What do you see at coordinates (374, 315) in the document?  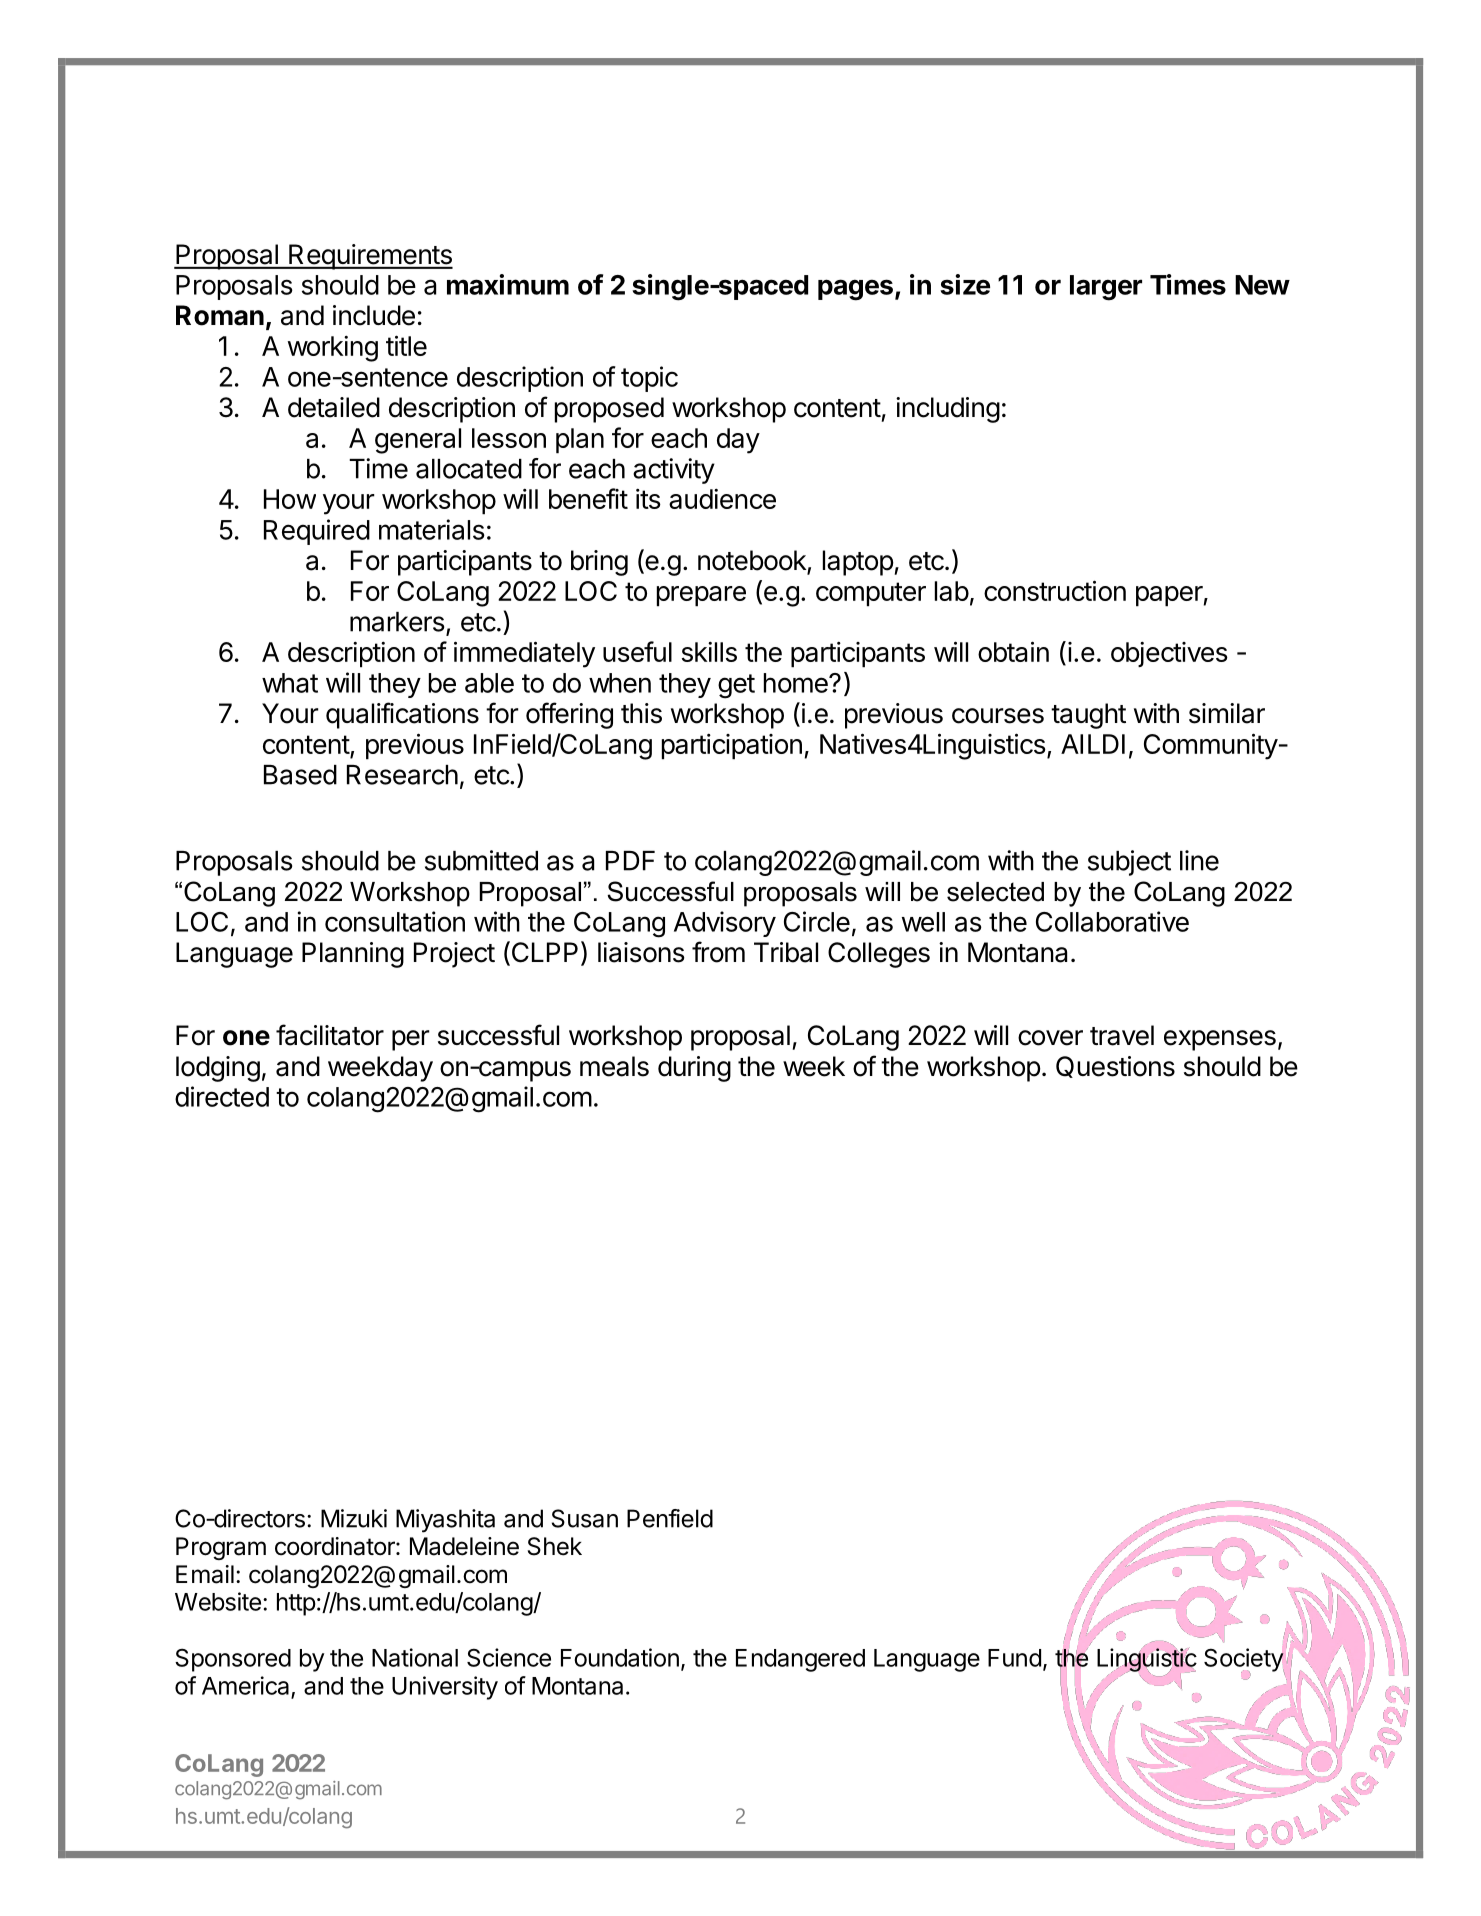 I see `include` at bounding box center [374, 315].
